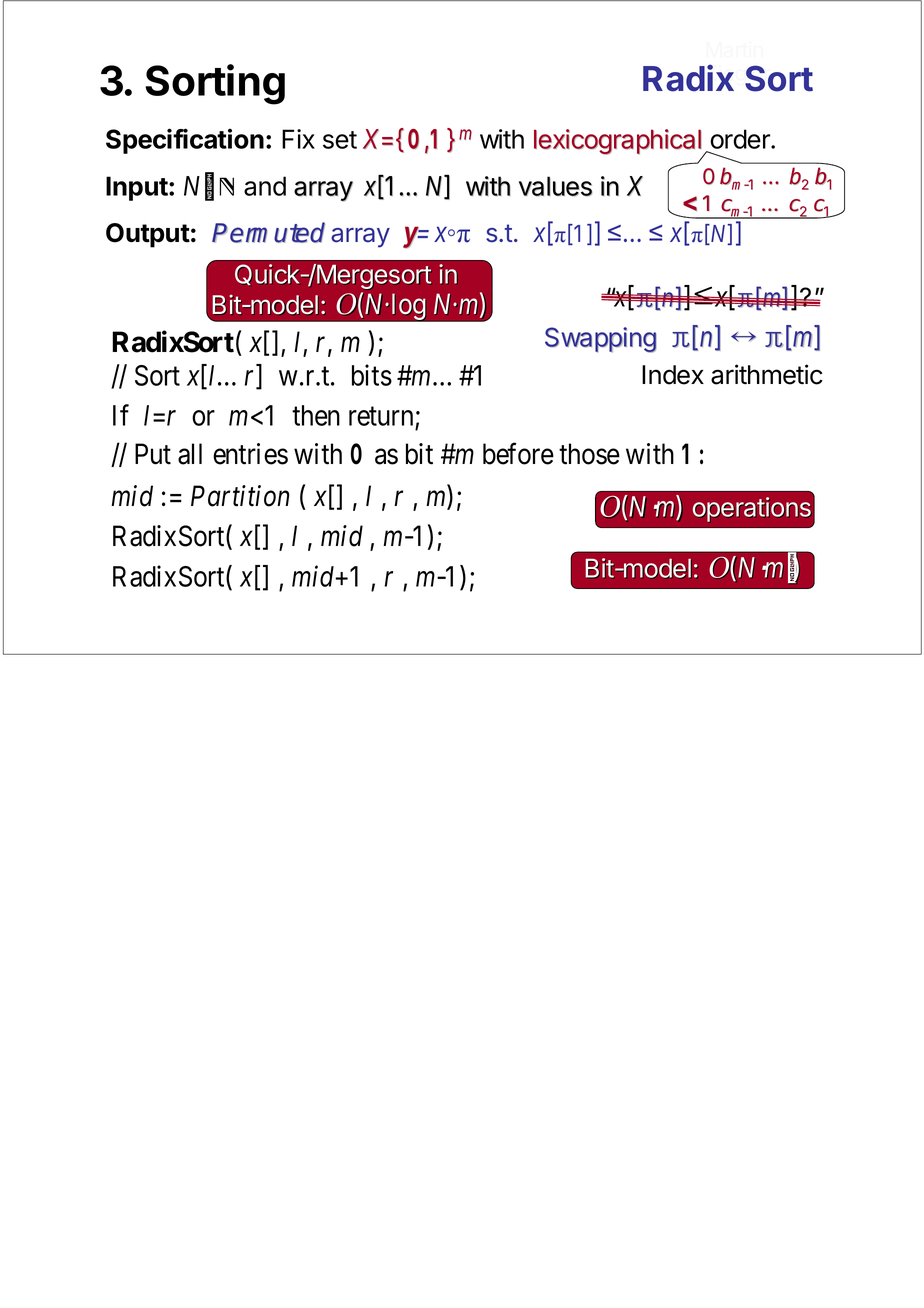  Describe the element at coordinates (518, 454) in the screenshot. I see `before` at that location.
